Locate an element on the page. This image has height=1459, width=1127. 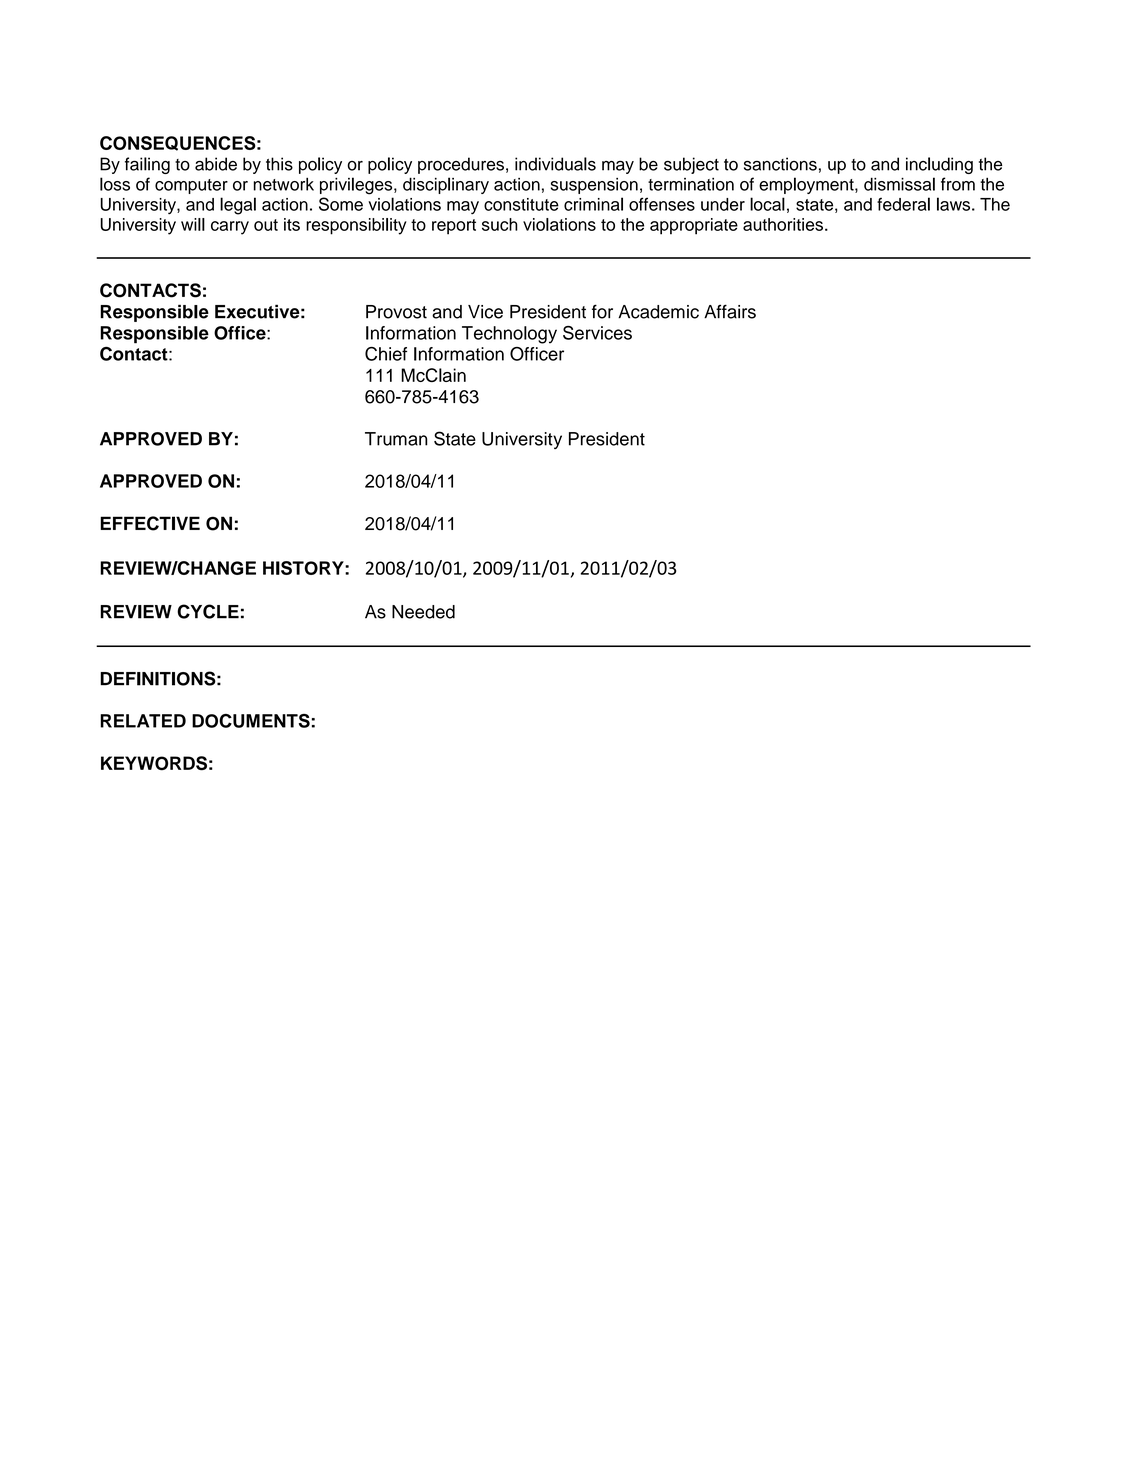
DOCUMENTS is located at coordinates (251, 721).
